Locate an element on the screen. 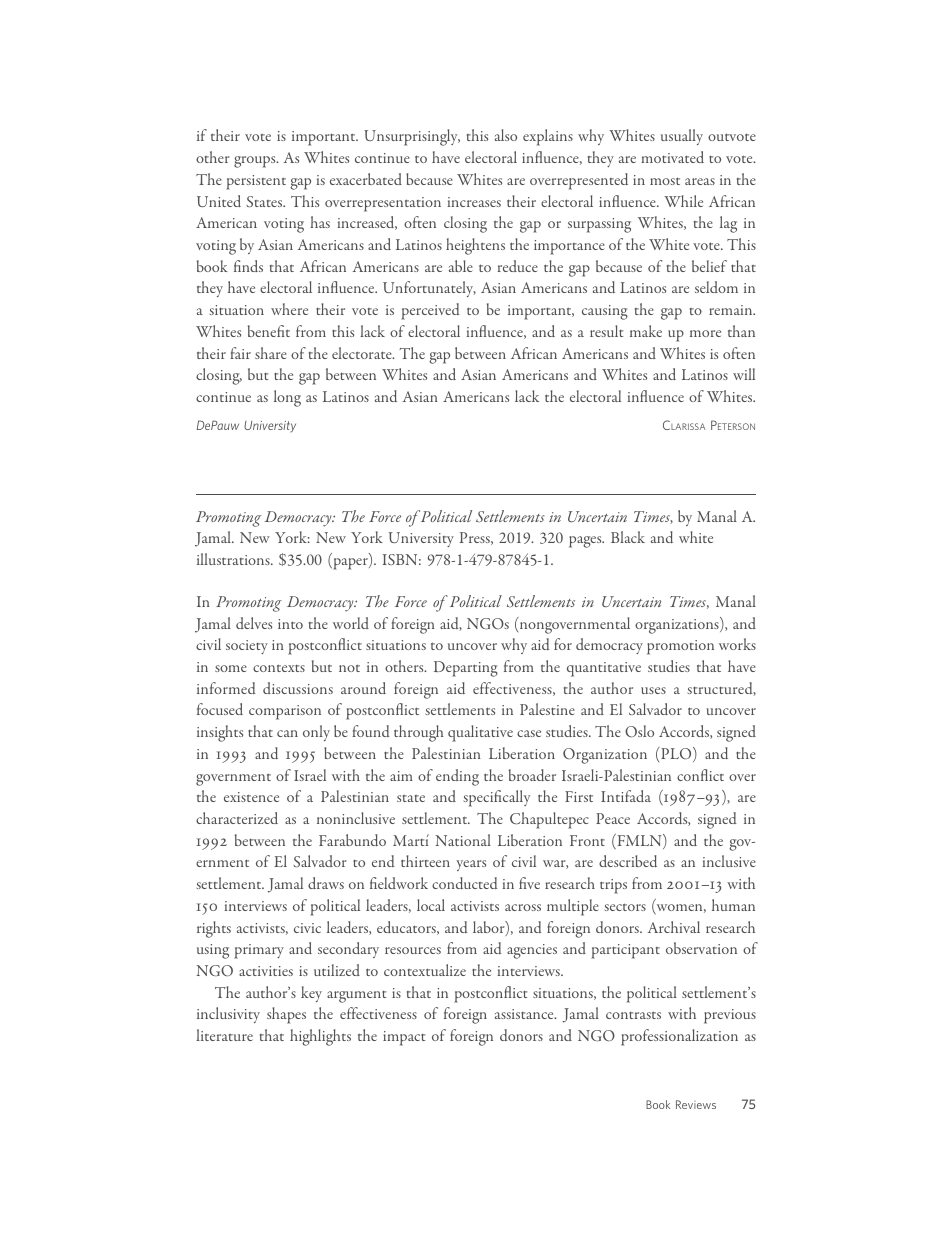  motivated is located at coordinates (672, 157).
